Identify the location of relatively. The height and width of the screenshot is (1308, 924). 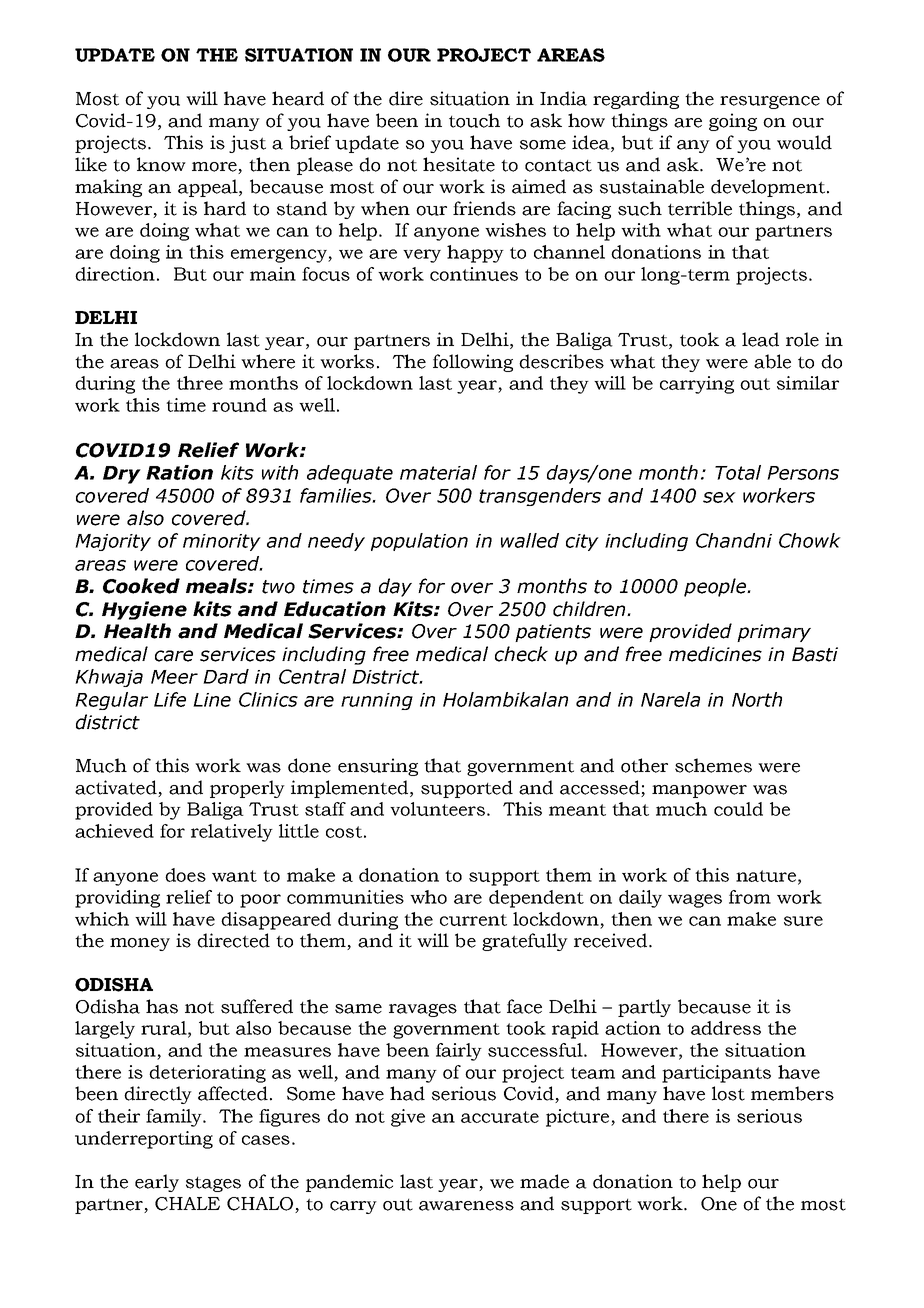
(232, 833).
